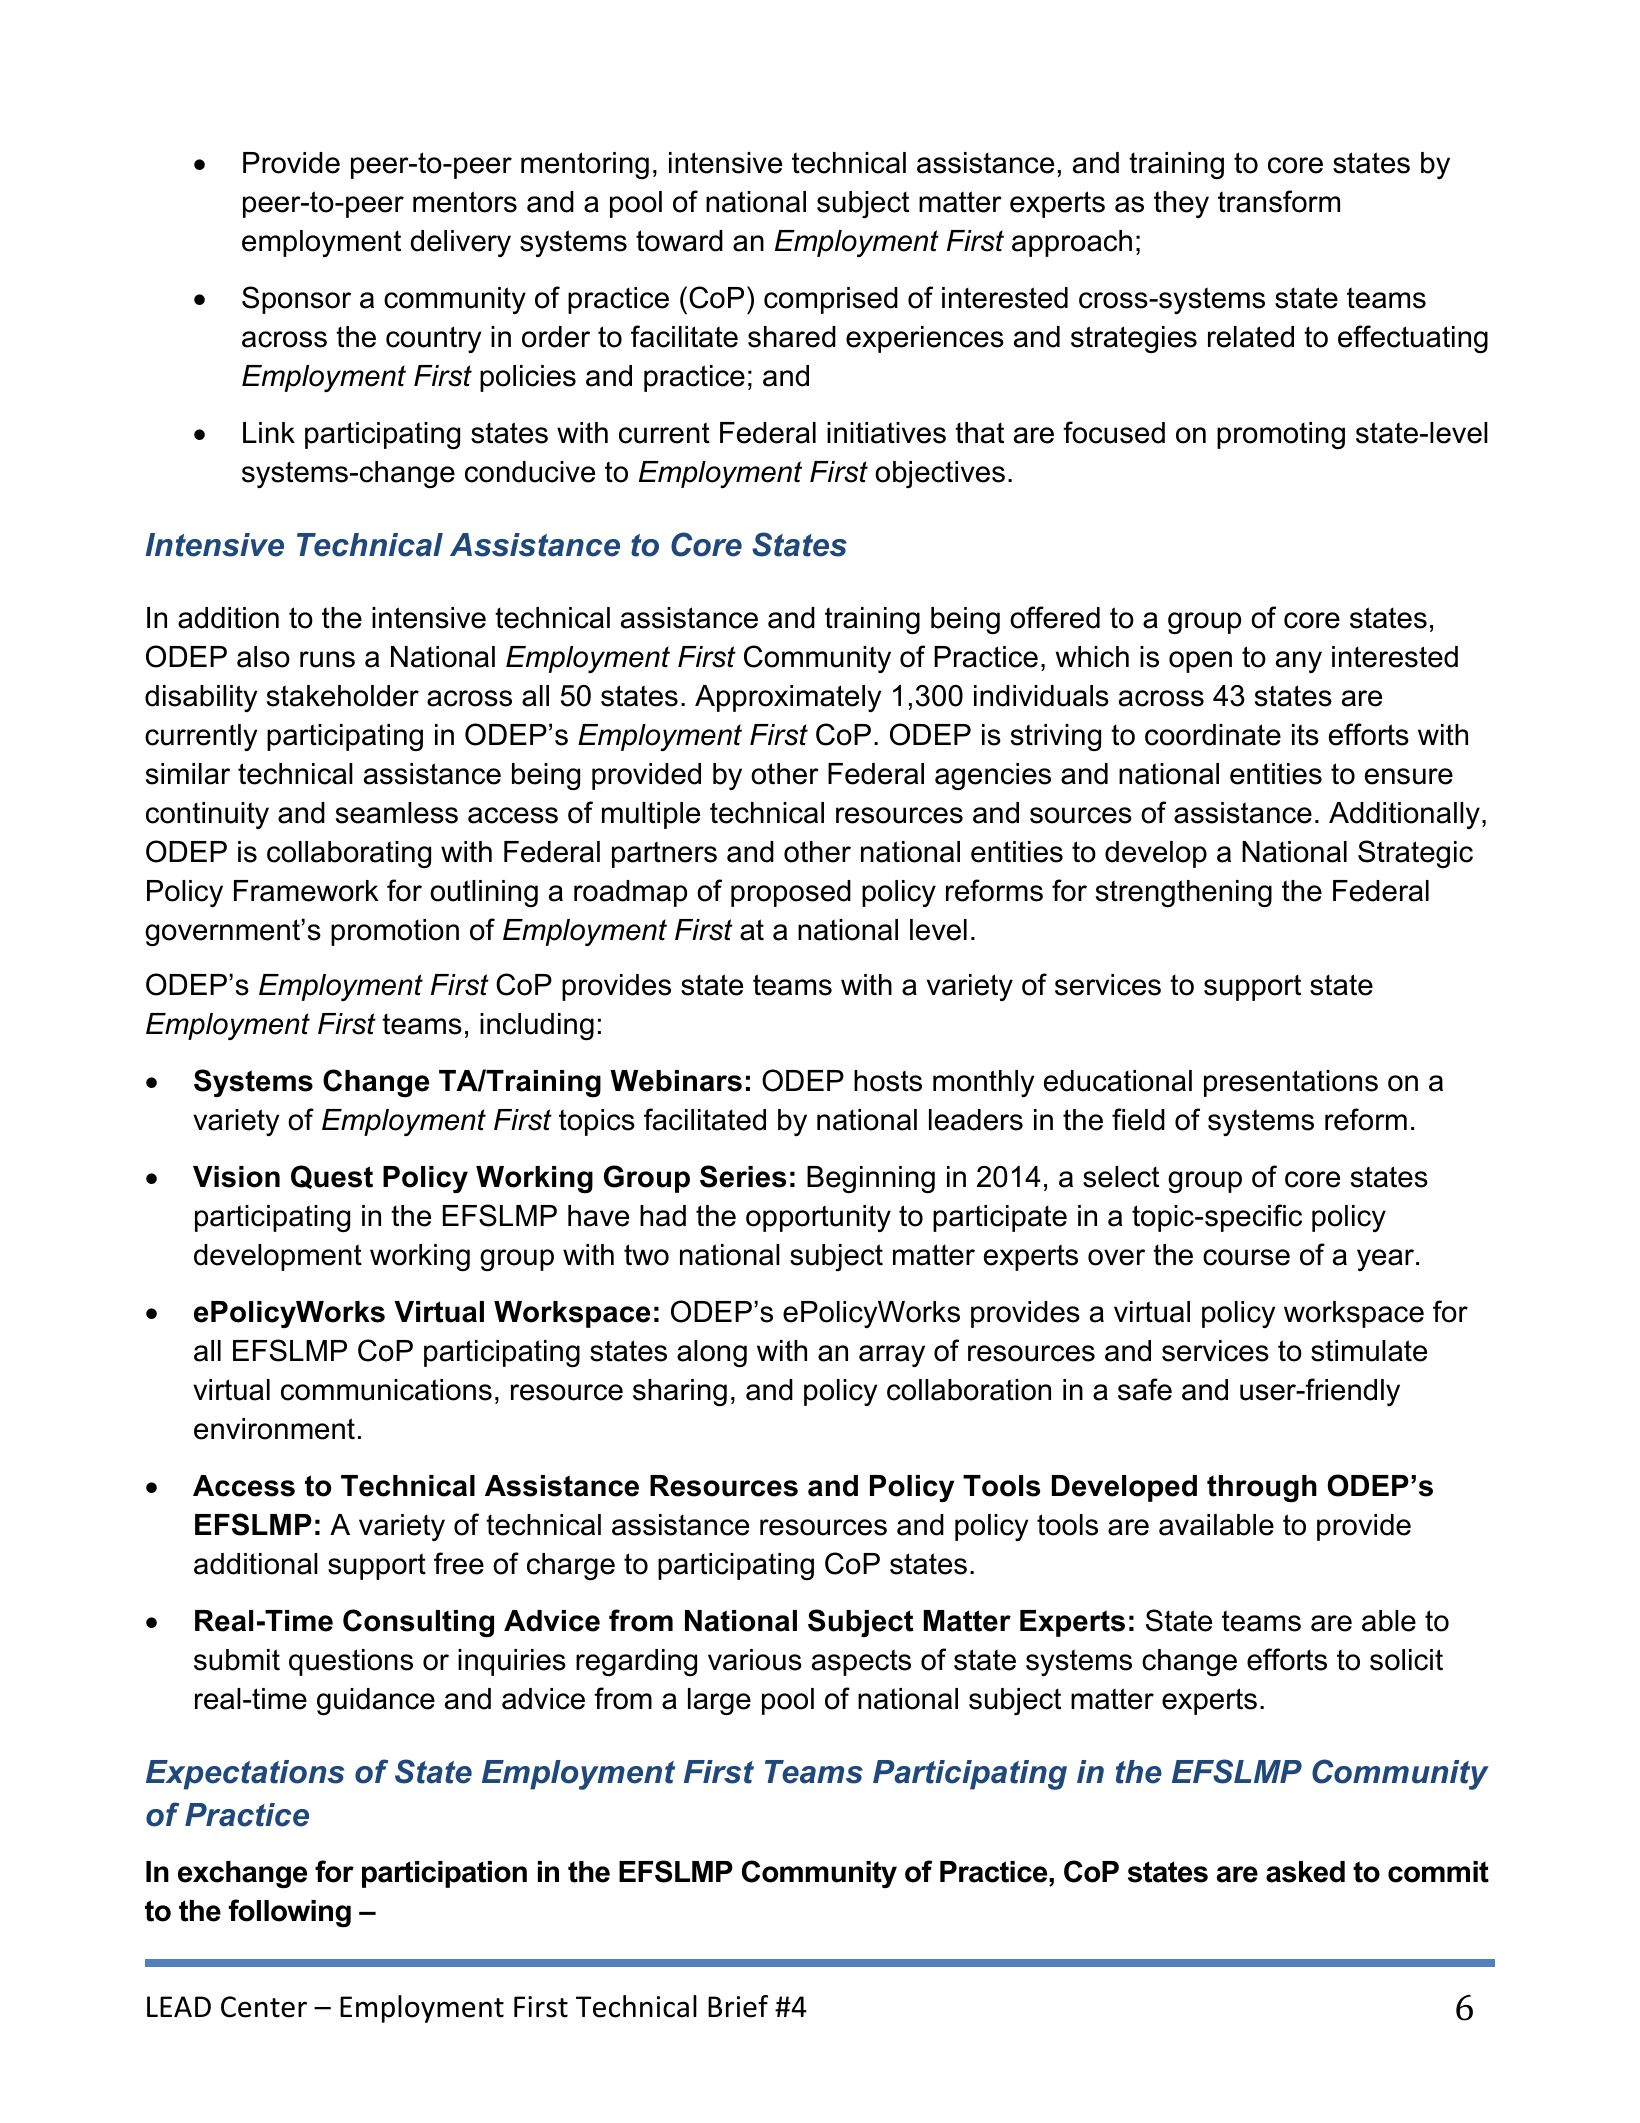 This screenshot has width=1640, height=2123. Describe the element at coordinates (791, 893) in the screenshot. I see `proposed` at that location.
